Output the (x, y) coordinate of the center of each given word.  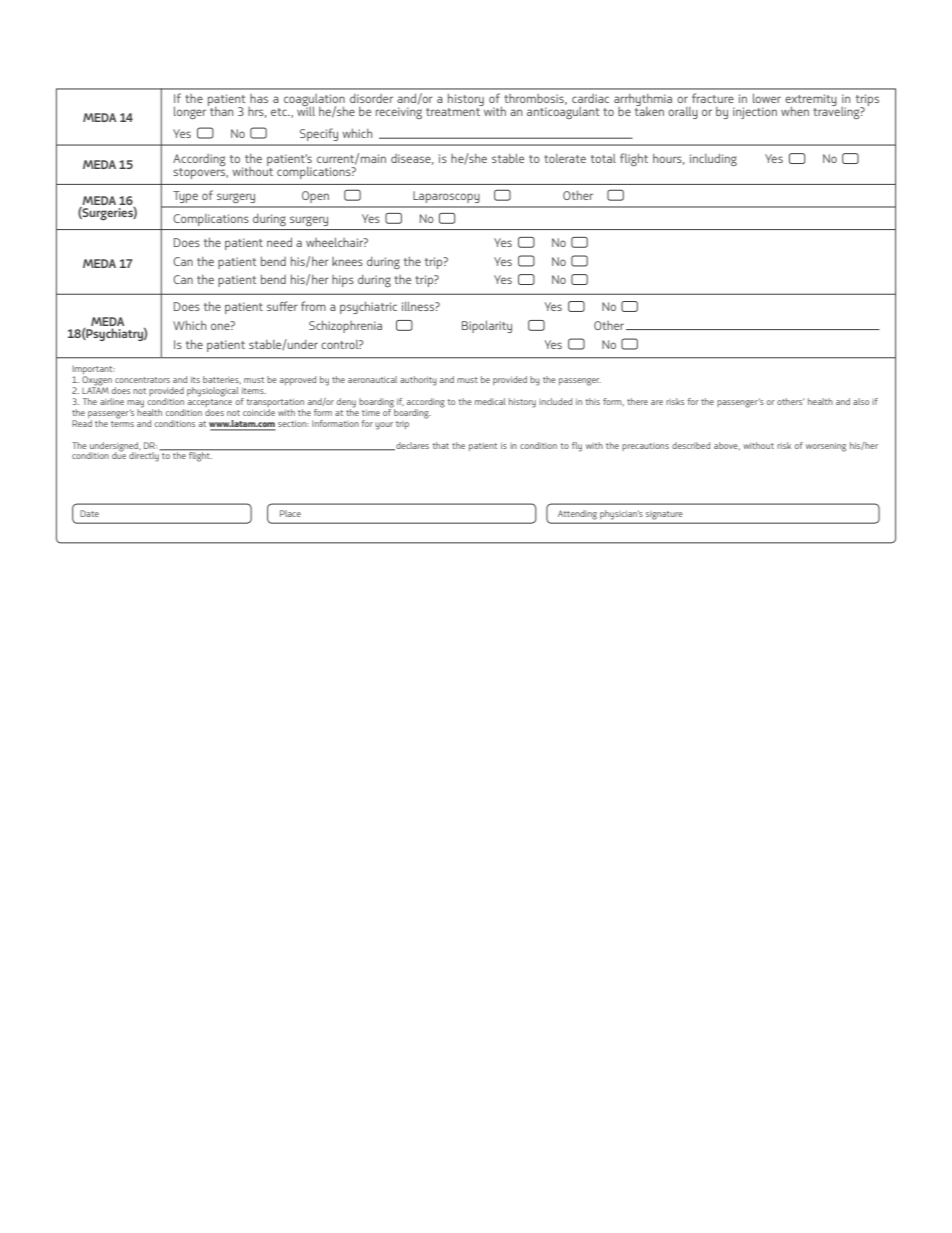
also (861, 401)
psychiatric (368, 308)
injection (755, 113)
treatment (454, 110)
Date (89, 513)
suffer (282, 306)
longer (191, 111)
